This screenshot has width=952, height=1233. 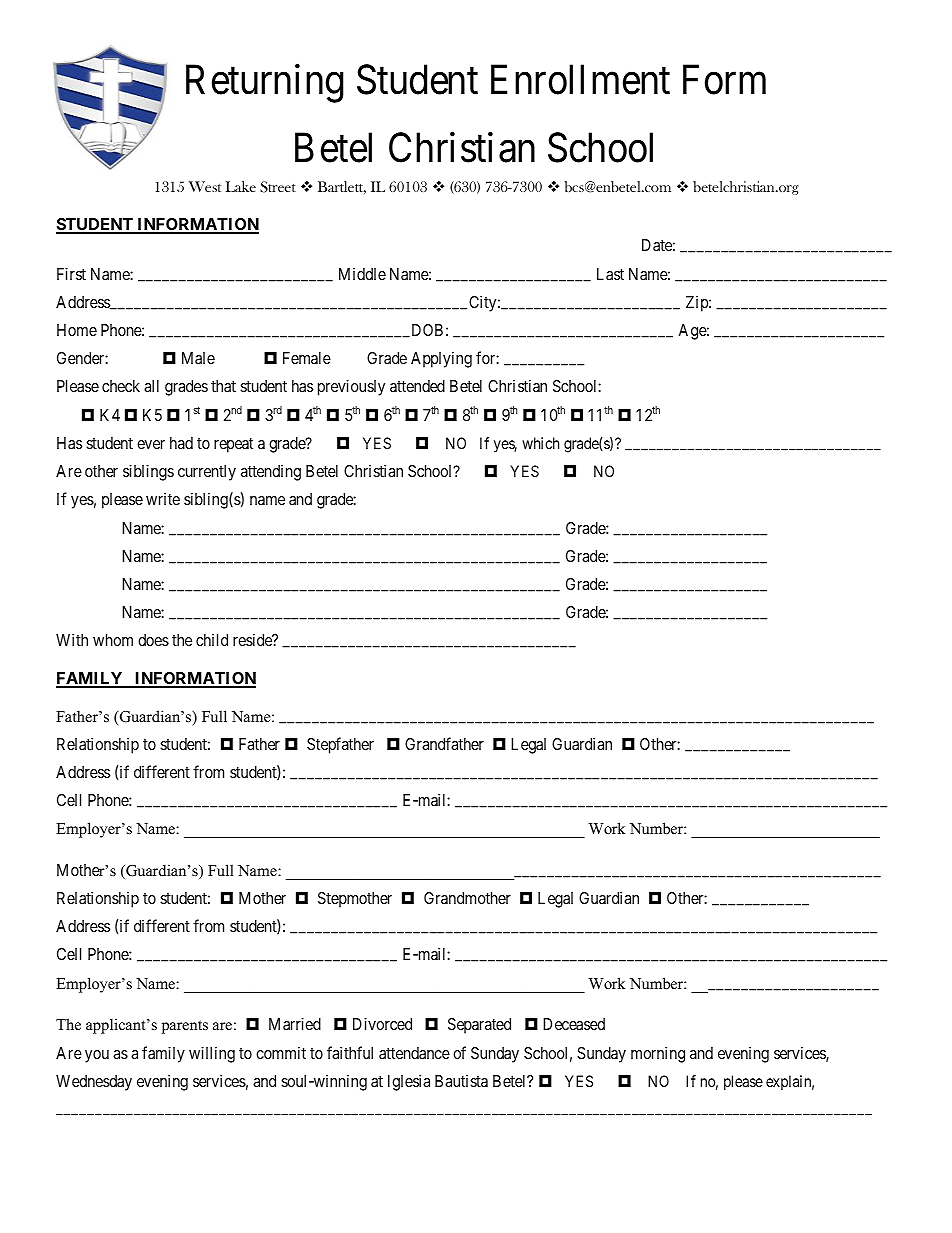 What do you see at coordinates (163, 499) in the screenshot?
I see `write` at bounding box center [163, 499].
